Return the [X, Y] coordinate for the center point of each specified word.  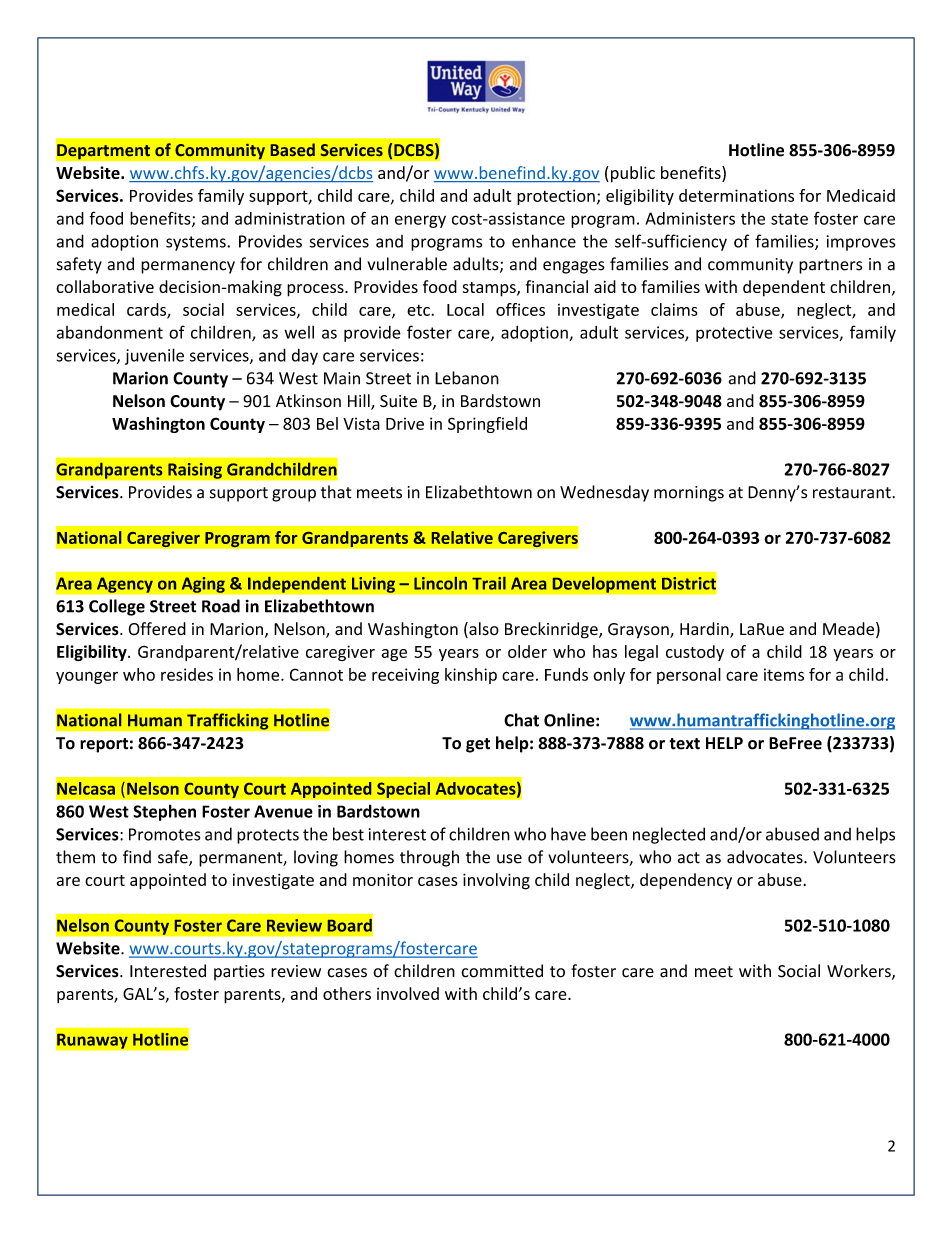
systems [197, 243]
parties [239, 973]
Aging [203, 585]
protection [556, 197]
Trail [489, 583]
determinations [736, 195]
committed [502, 971]
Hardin [705, 630]
